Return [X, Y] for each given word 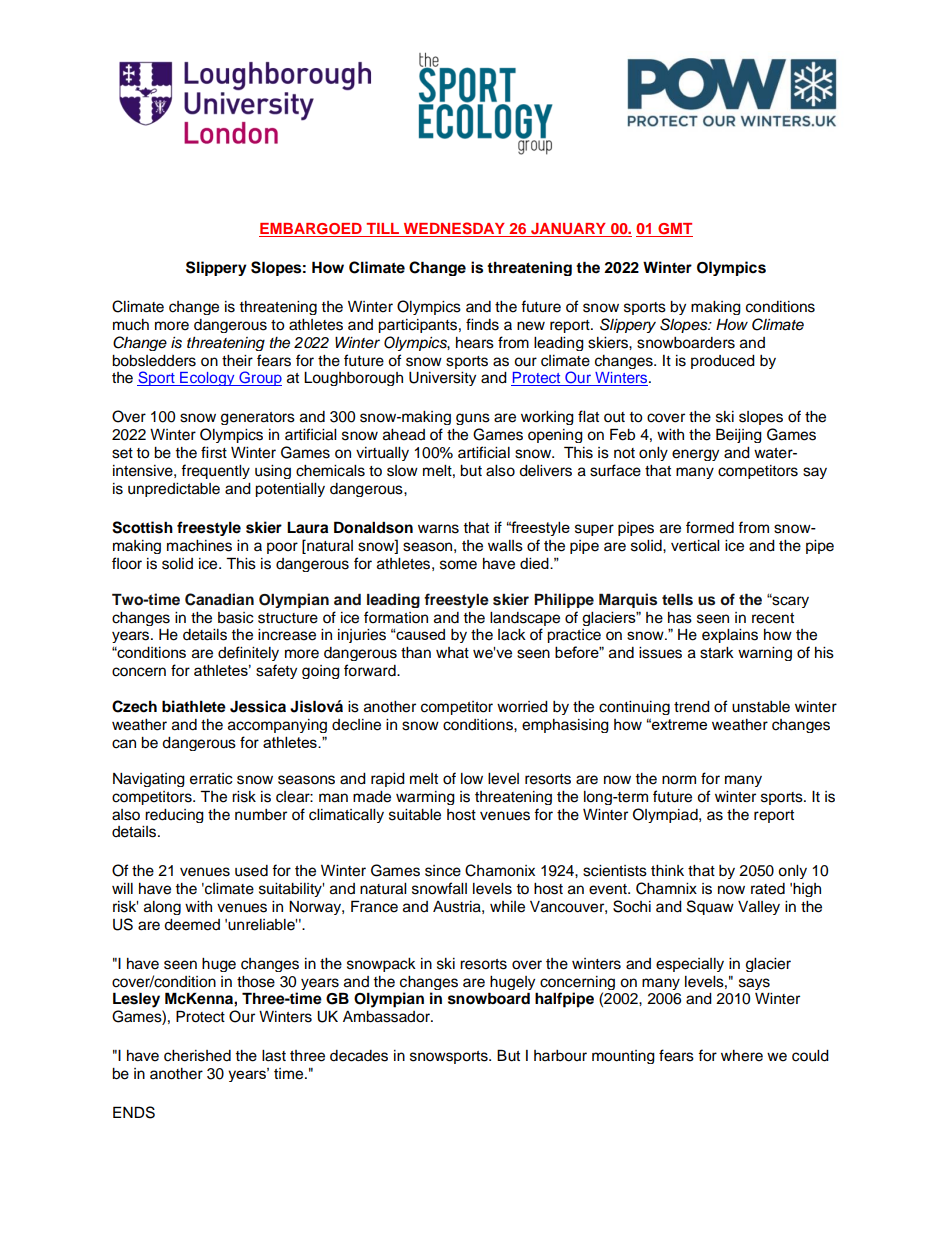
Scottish [142, 527]
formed [710, 527]
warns [438, 529]
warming [425, 798]
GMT [674, 230]
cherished [197, 1056]
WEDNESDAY [454, 229]
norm [679, 780]
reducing [174, 816]
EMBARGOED [311, 230]
